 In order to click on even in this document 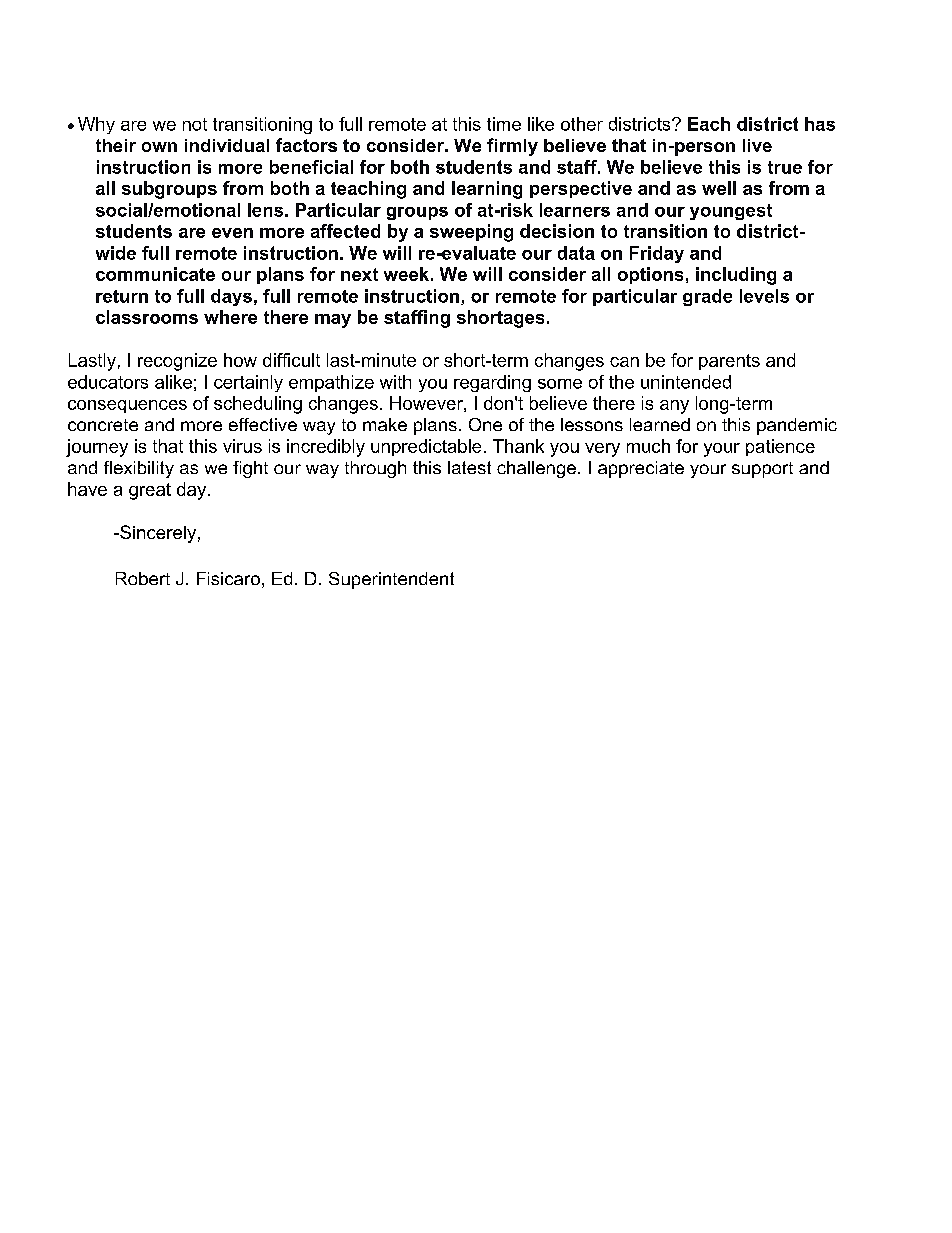, I will do `click(232, 233)`.
